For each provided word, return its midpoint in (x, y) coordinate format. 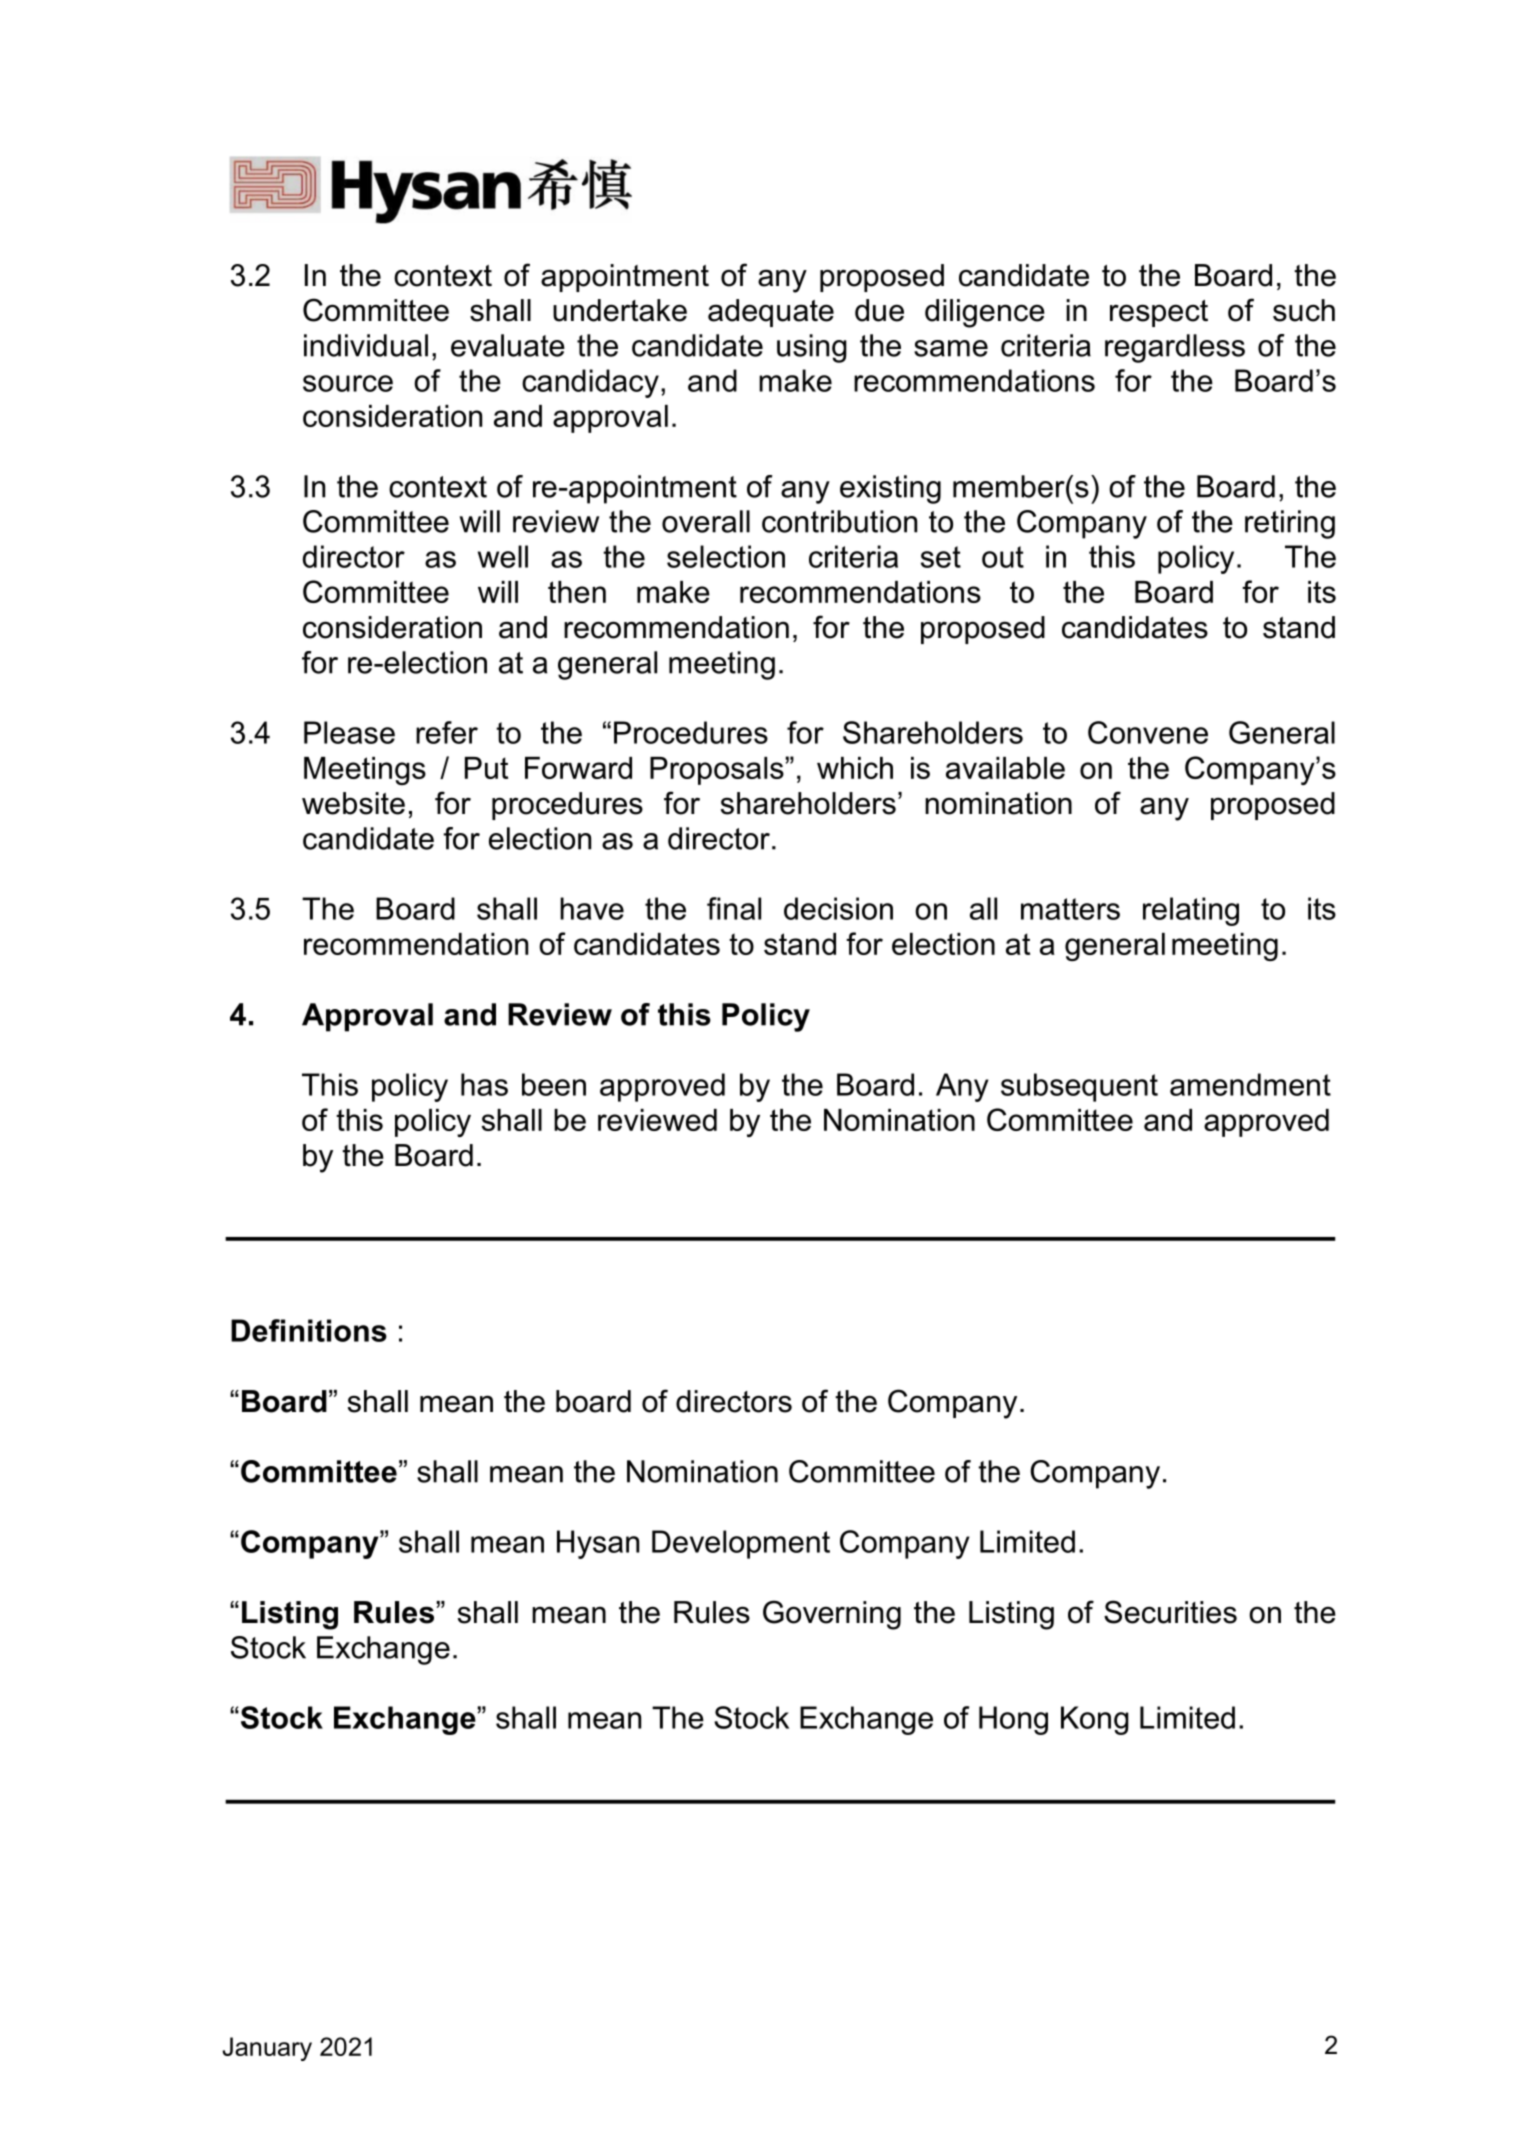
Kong (1095, 1720)
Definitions (309, 1330)
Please (349, 732)
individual (366, 345)
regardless (1175, 348)
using (812, 348)
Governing (832, 1615)
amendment (1250, 1084)
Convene (1148, 732)
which (855, 768)
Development (741, 1544)
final (734, 908)
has (484, 1084)
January (267, 2049)
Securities (1170, 1612)
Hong (1013, 1720)
